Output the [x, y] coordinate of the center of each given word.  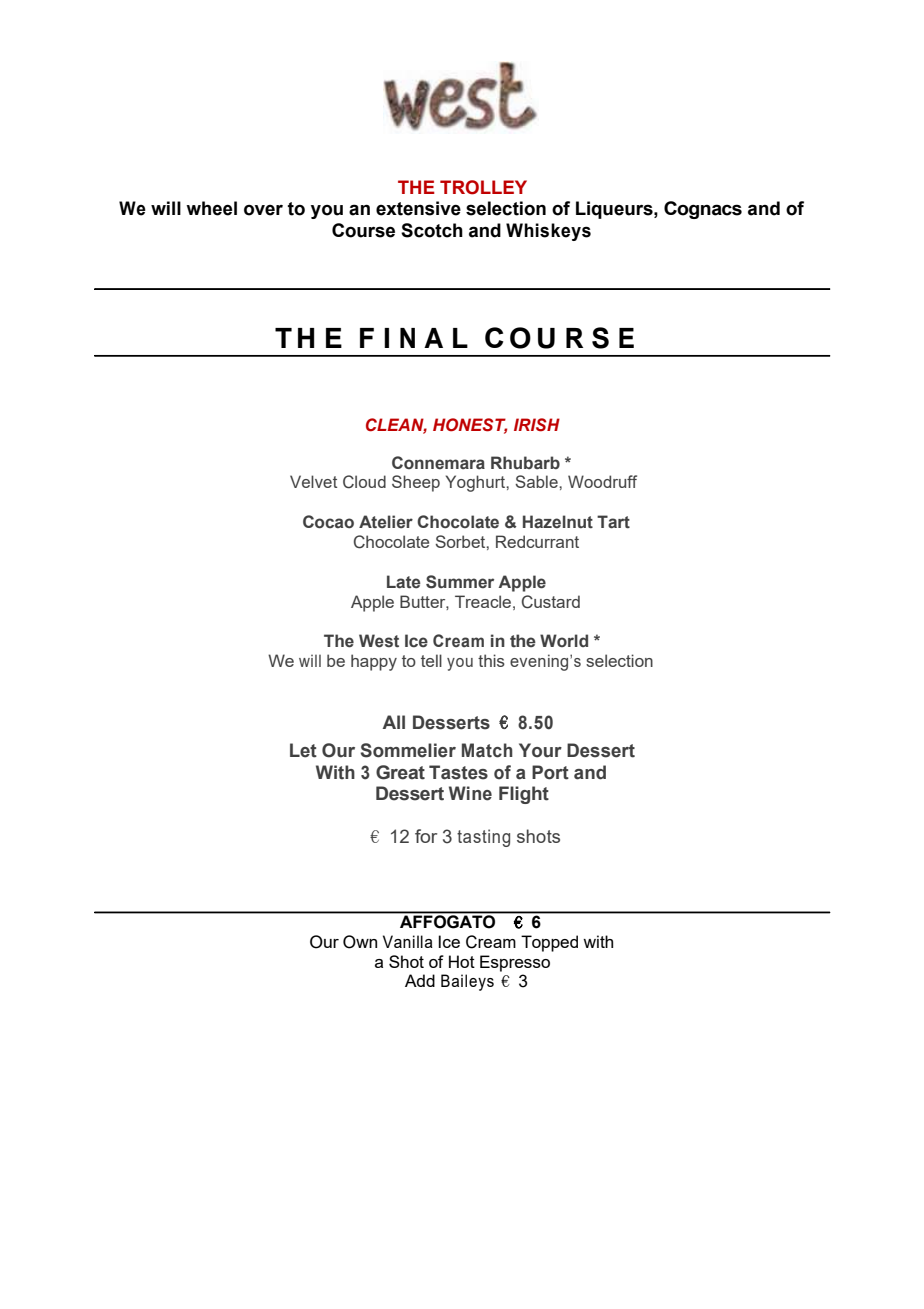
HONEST [470, 426]
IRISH [537, 425]
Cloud [364, 482]
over [263, 210]
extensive [418, 208]
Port [550, 772]
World [564, 640]
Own [360, 942]
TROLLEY [483, 187]
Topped [549, 943]
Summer [460, 582]
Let [303, 750]
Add [420, 980]
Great [400, 772]
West [379, 641]
